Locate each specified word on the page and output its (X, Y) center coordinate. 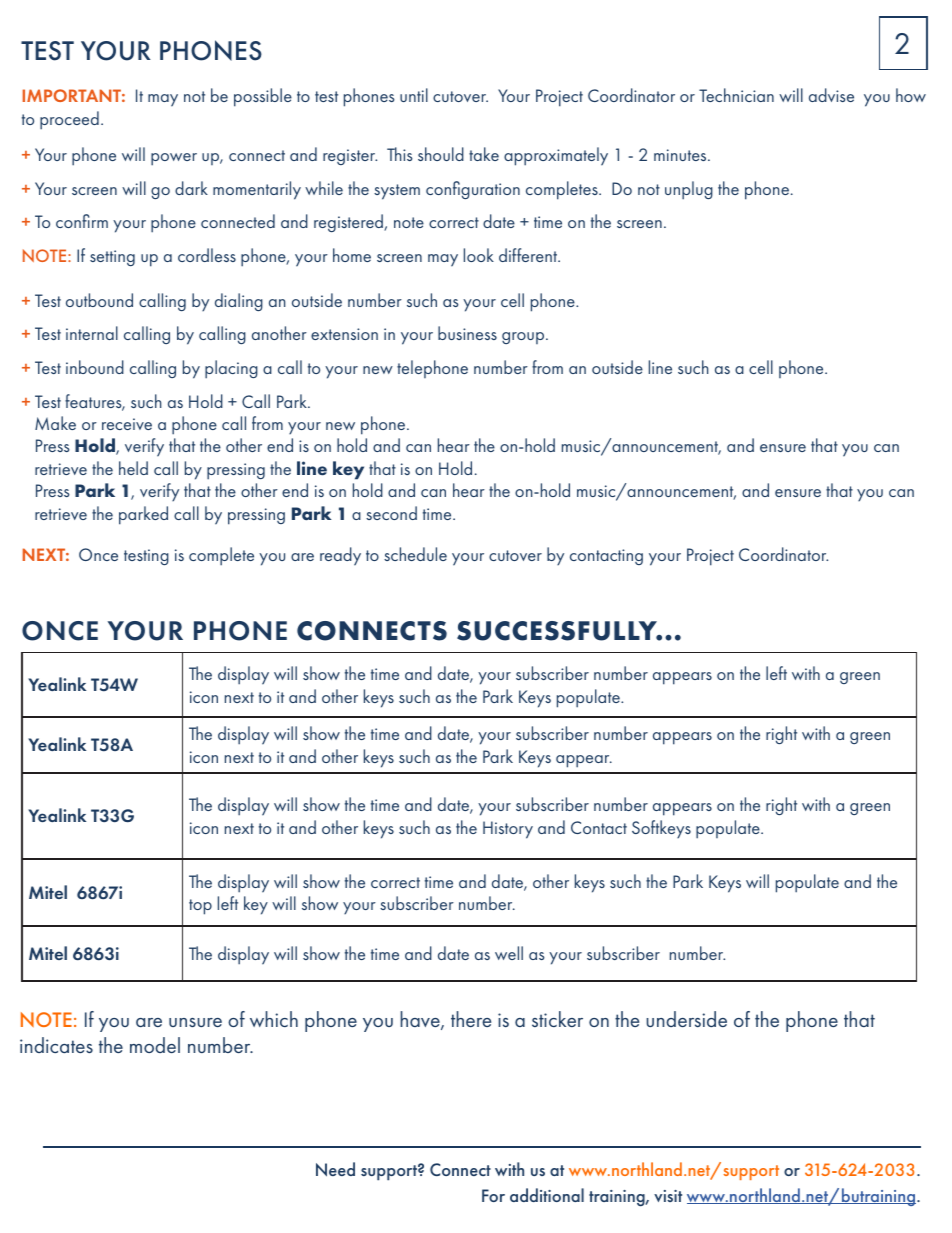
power (174, 159)
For (493, 1195)
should (441, 154)
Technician (736, 95)
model (155, 1045)
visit (668, 1196)
